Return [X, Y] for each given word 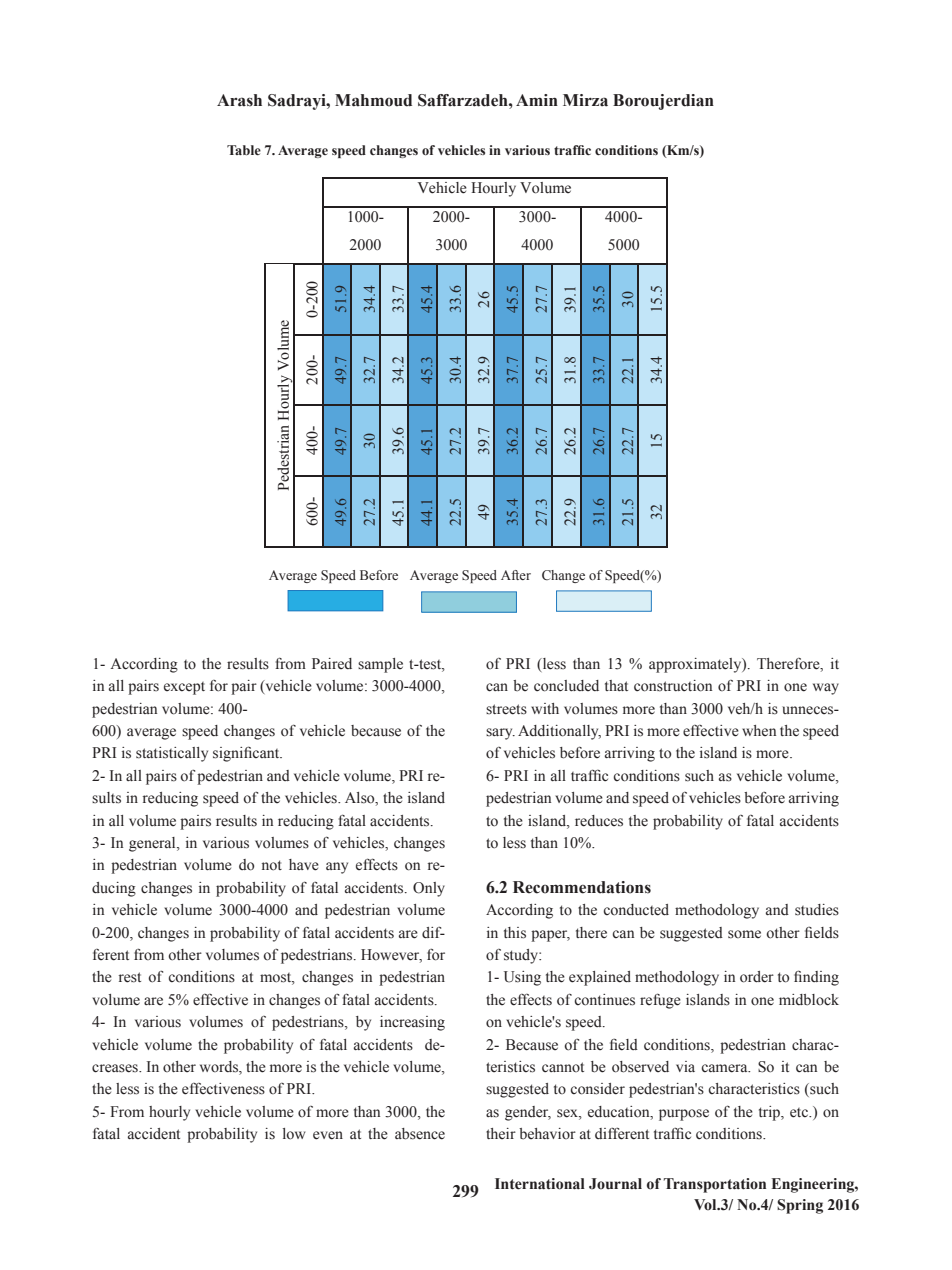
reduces [599, 821]
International [540, 1184]
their [501, 1133]
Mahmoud [373, 100]
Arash [239, 100]
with [545, 708]
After [516, 575]
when [759, 730]
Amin [537, 100]
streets [506, 709]
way [826, 689]
